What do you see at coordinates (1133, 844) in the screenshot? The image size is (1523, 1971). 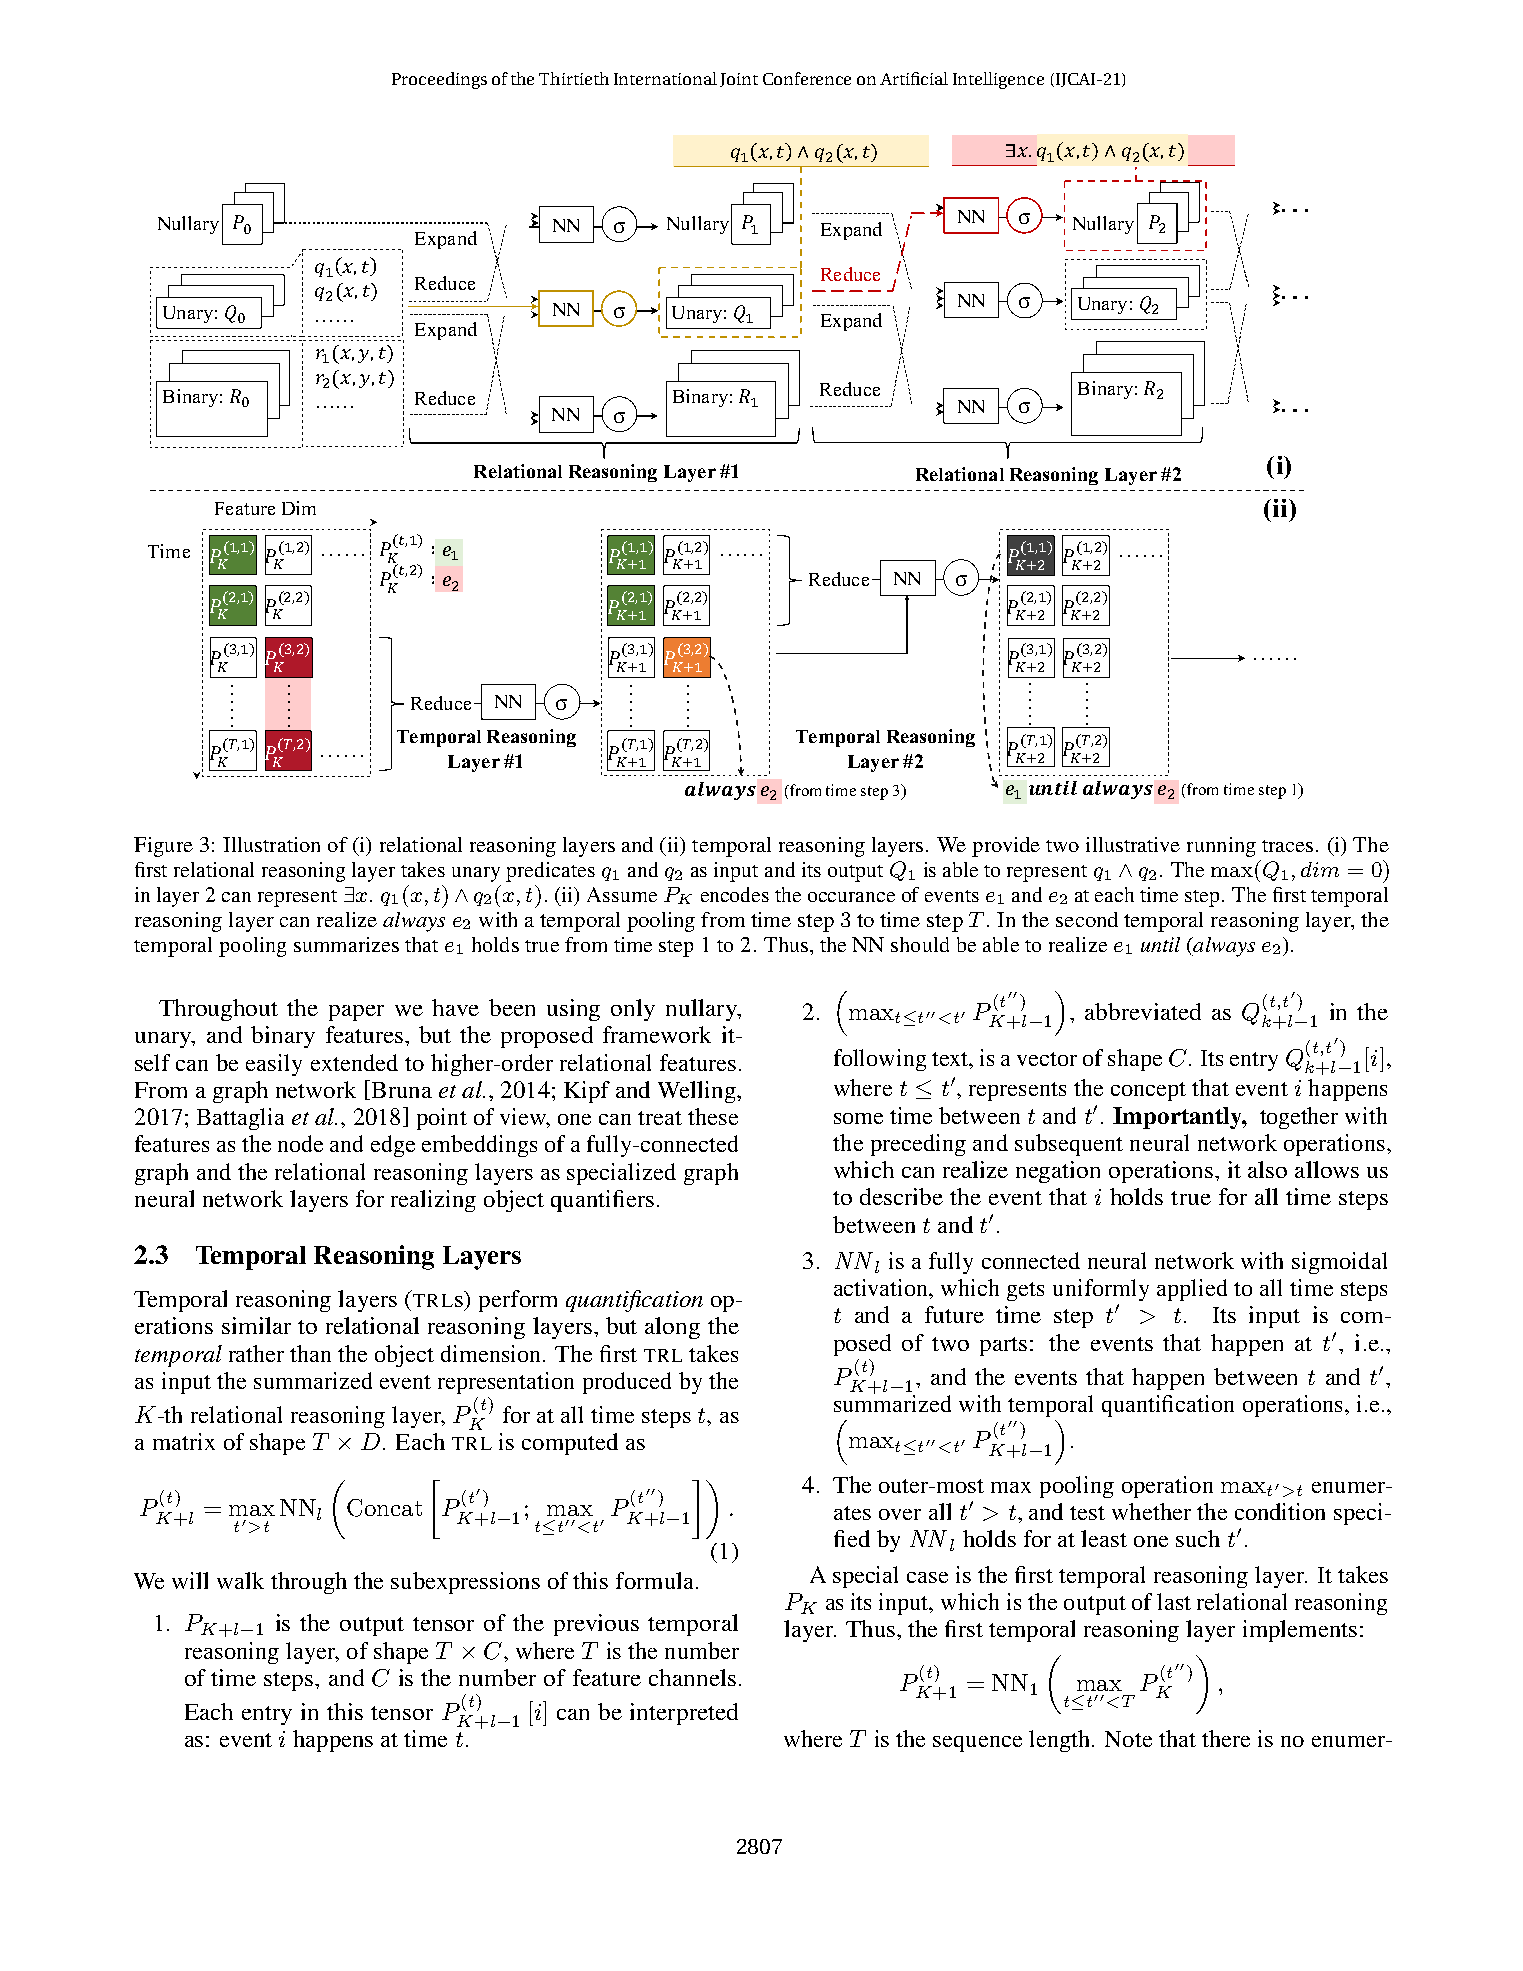 I see `illustrative` at bounding box center [1133, 844].
